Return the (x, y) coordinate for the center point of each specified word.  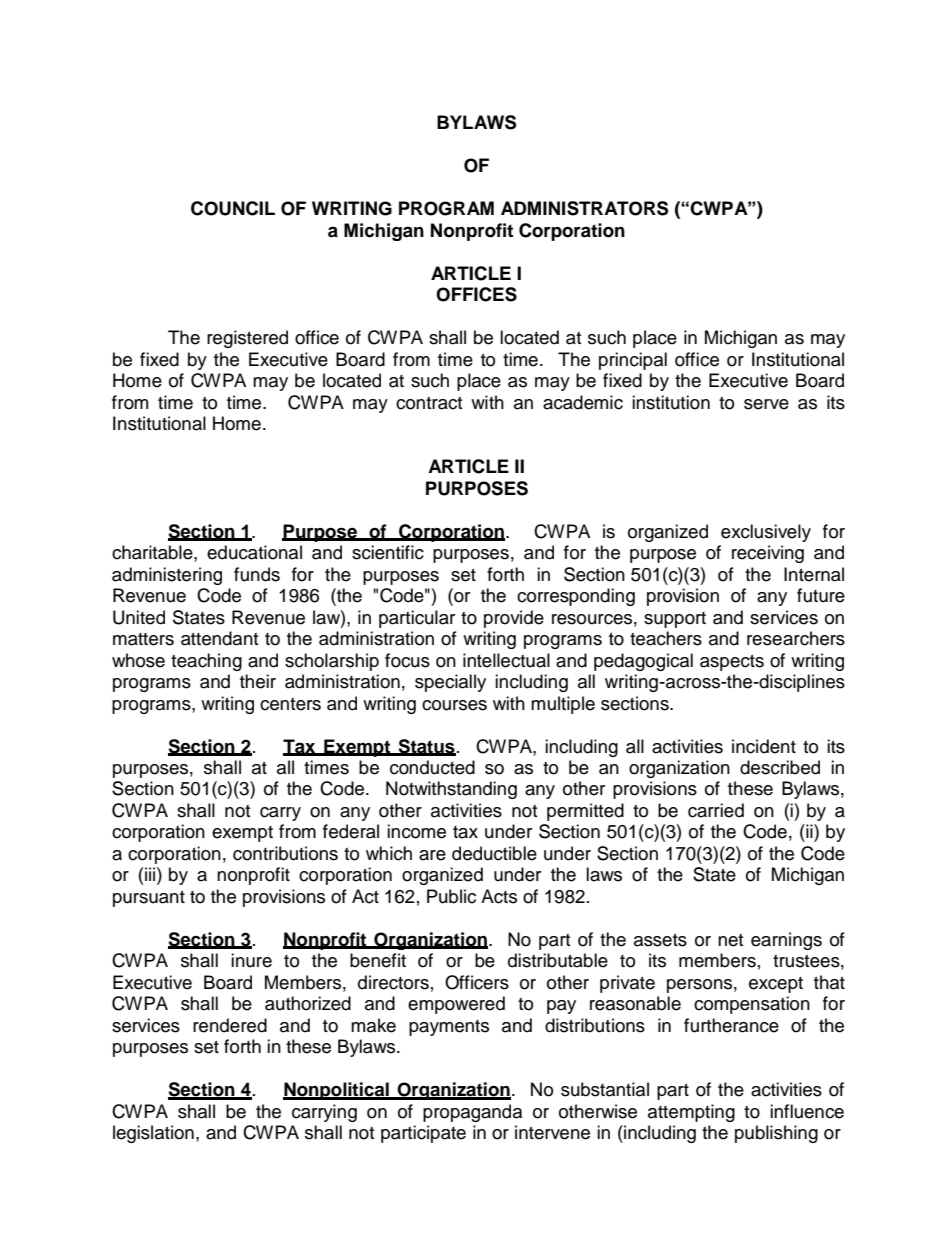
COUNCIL (233, 208)
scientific (388, 552)
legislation (153, 1134)
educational (254, 552)
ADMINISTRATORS (584, 208)
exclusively (766, 533)
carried (716, 810)
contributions (285, 853)
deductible (494, 853)
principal (633, 361)
